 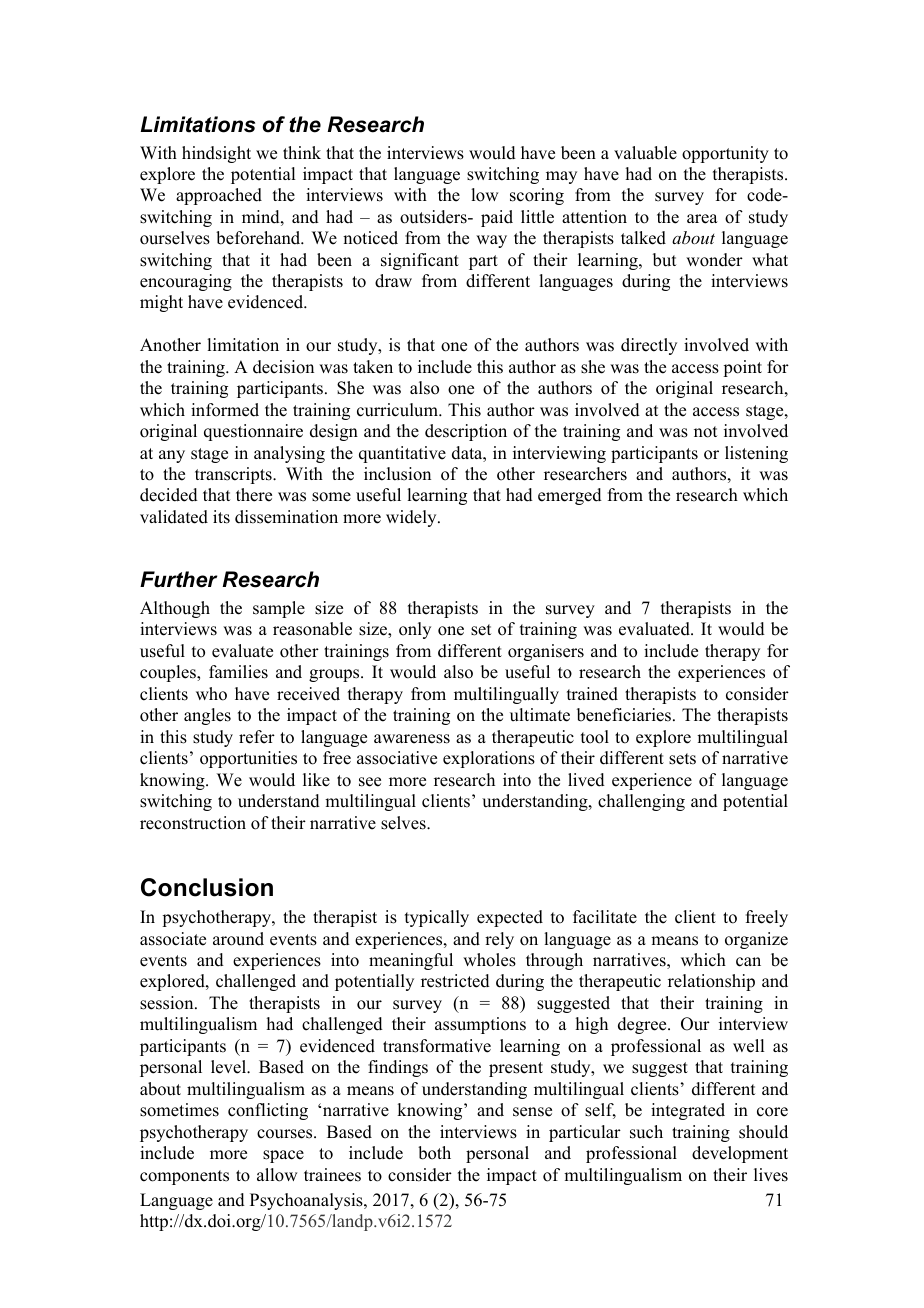 What do you see at coordinates (238, 939) in the document?
I see `around` at bounding box center [238, 939].
